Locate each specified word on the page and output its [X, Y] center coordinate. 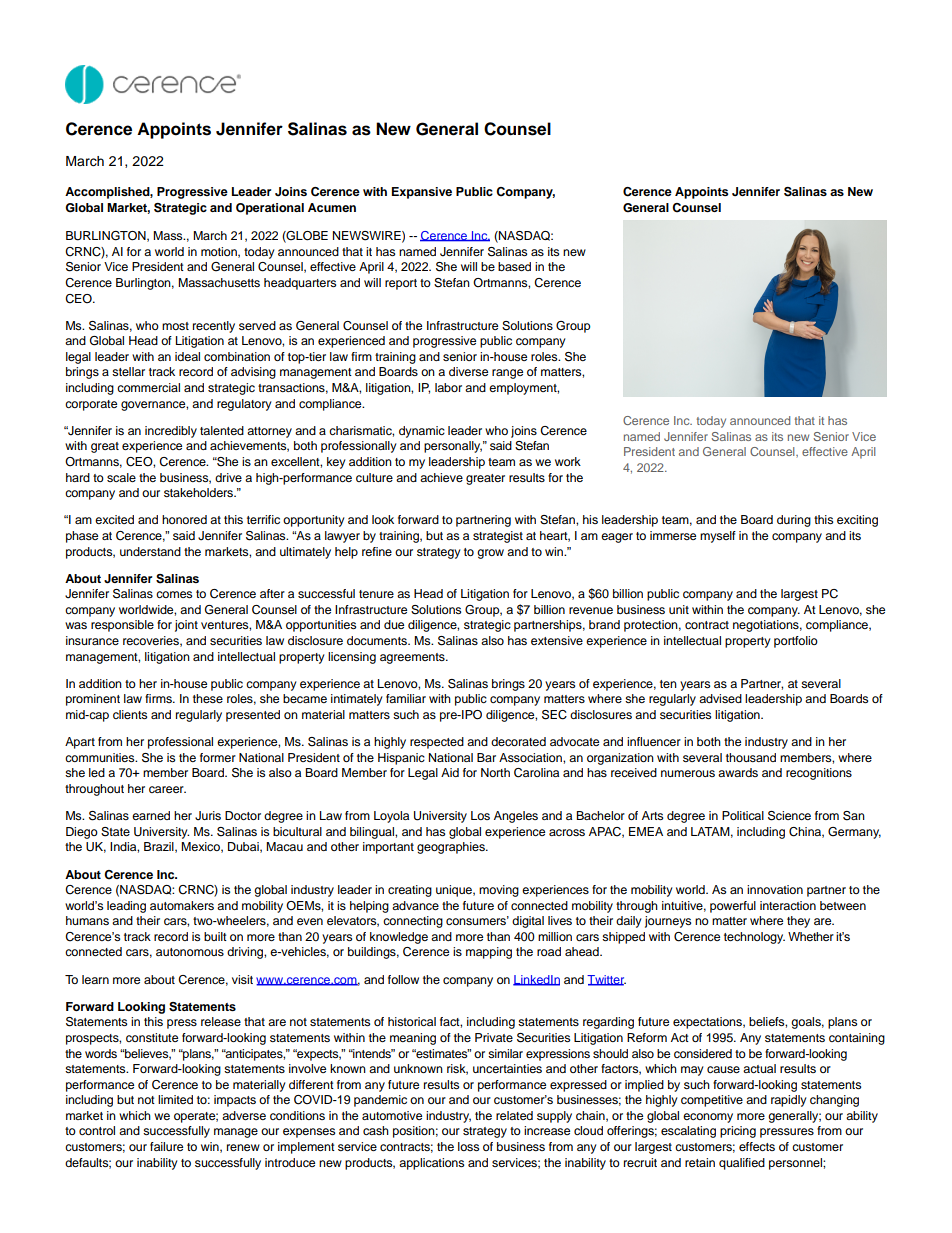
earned [151, 815]
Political [743, 815]
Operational [270, 209]
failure [166, 1146]
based [514, 266]
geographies [452, 848]
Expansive [422, 193]
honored [184, 519]
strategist [498, 537]
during [794, 521]
